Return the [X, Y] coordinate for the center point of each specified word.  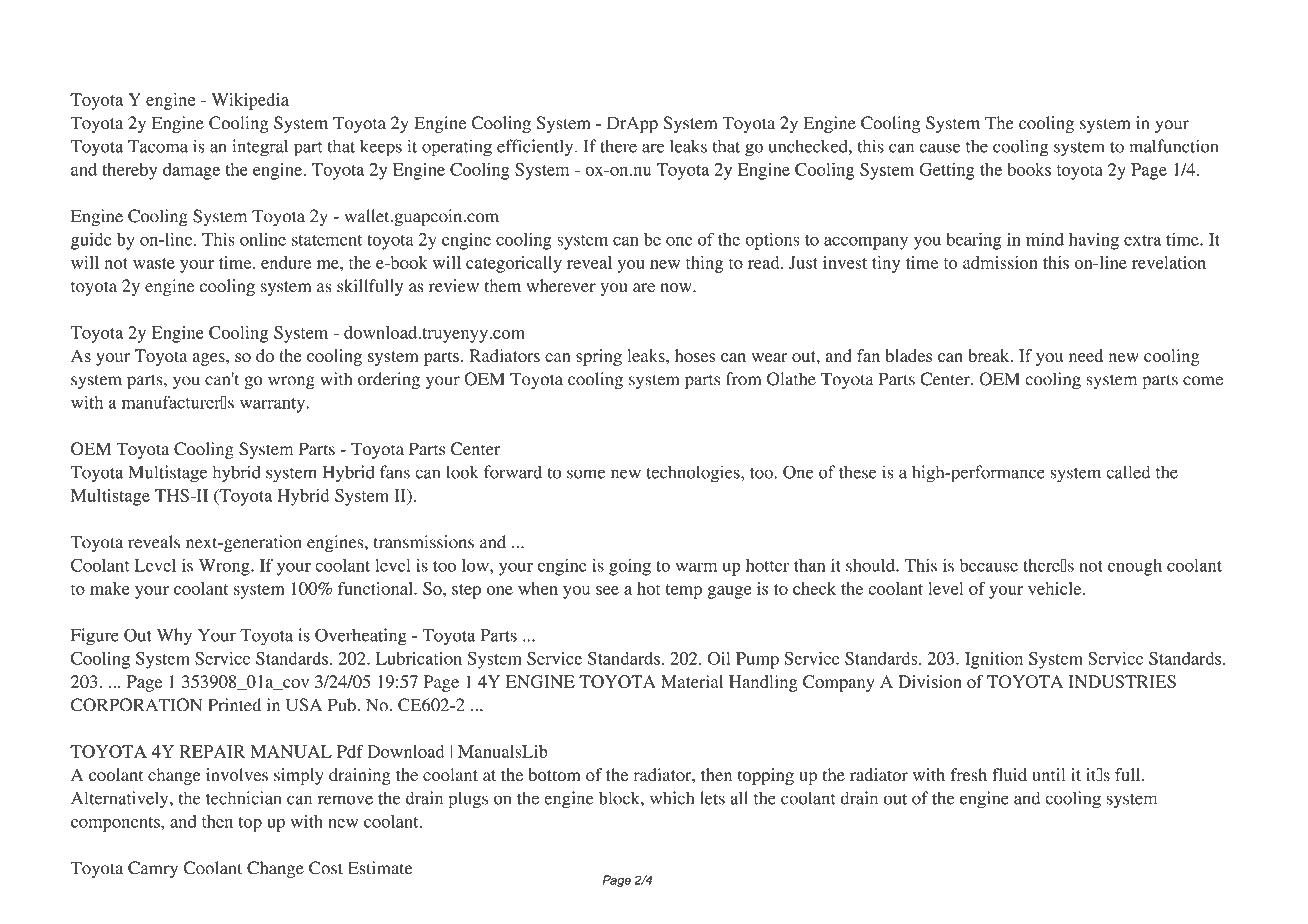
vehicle [1056, 588]
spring [599, 357]
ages [210, 359]
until [1048, 774]
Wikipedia [250, 101]
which [672, 798]
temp [684, 591]
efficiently [536, 148]
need [1086, 355]
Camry [153, 869]
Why [174, 637]
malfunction [1174, 146]
